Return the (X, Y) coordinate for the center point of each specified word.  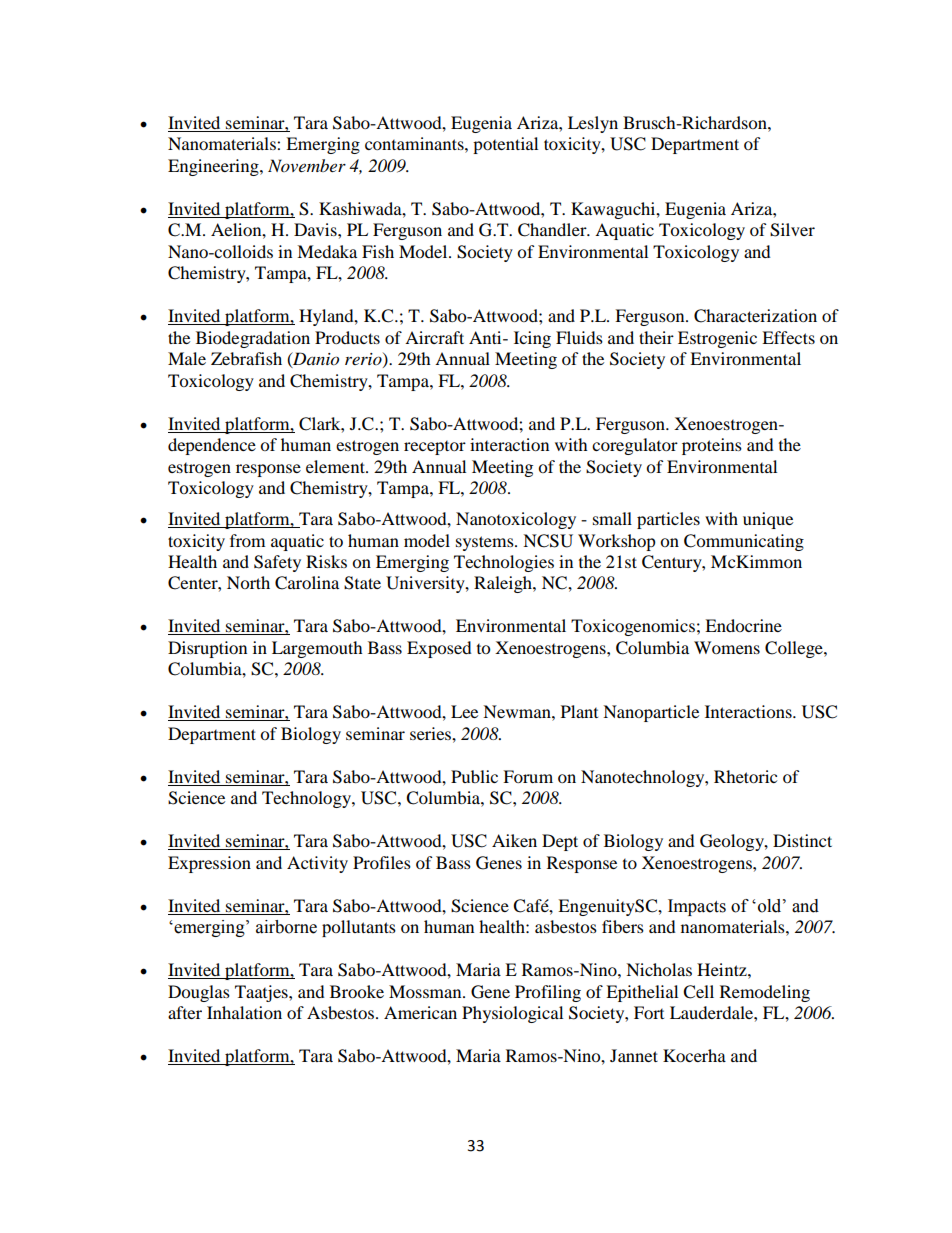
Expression (209, 864)
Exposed (439, 649)
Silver (792, 230)
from (247, 540)
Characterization (755, 316)
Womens (727, 647)
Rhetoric (745, 776)
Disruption (207, 649)
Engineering (214, 167)
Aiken (514, 840)
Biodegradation (253, 339)
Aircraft (434, 337)
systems (486, 543)
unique (768, 520)
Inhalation (244, 1012)
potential (505, 145)
